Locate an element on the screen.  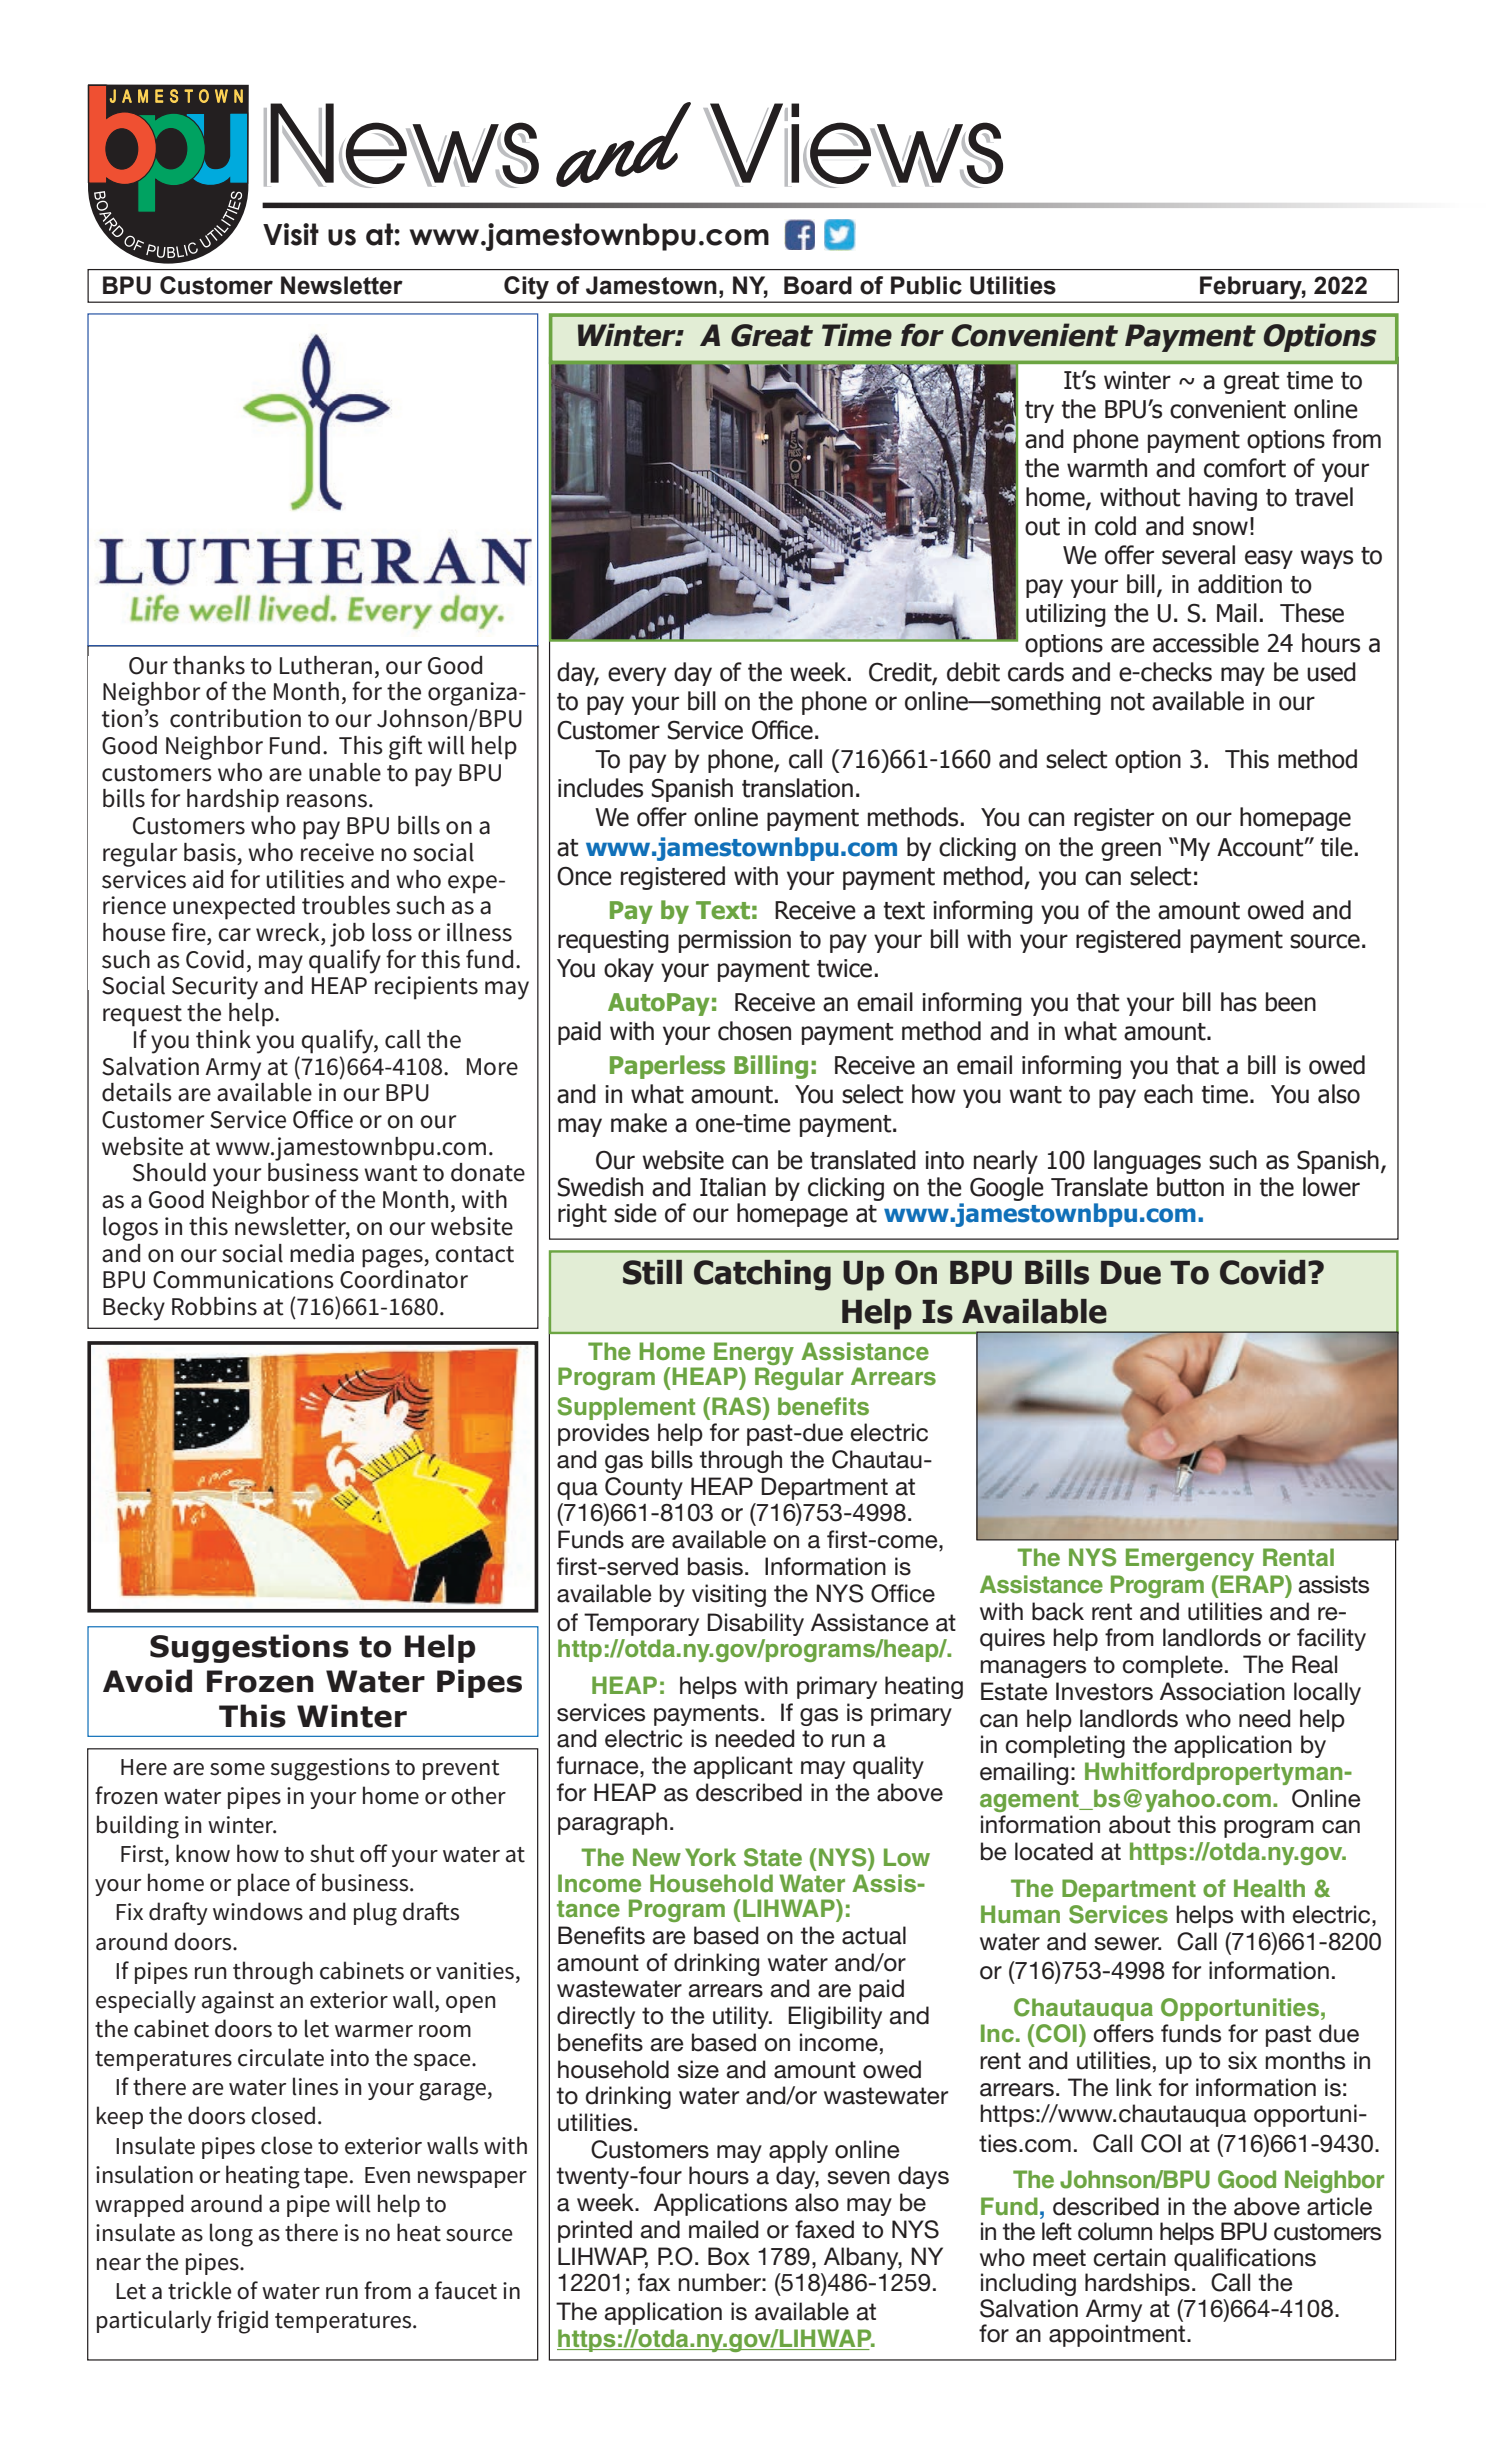
languages is located at coordinates (1147, 1162).
